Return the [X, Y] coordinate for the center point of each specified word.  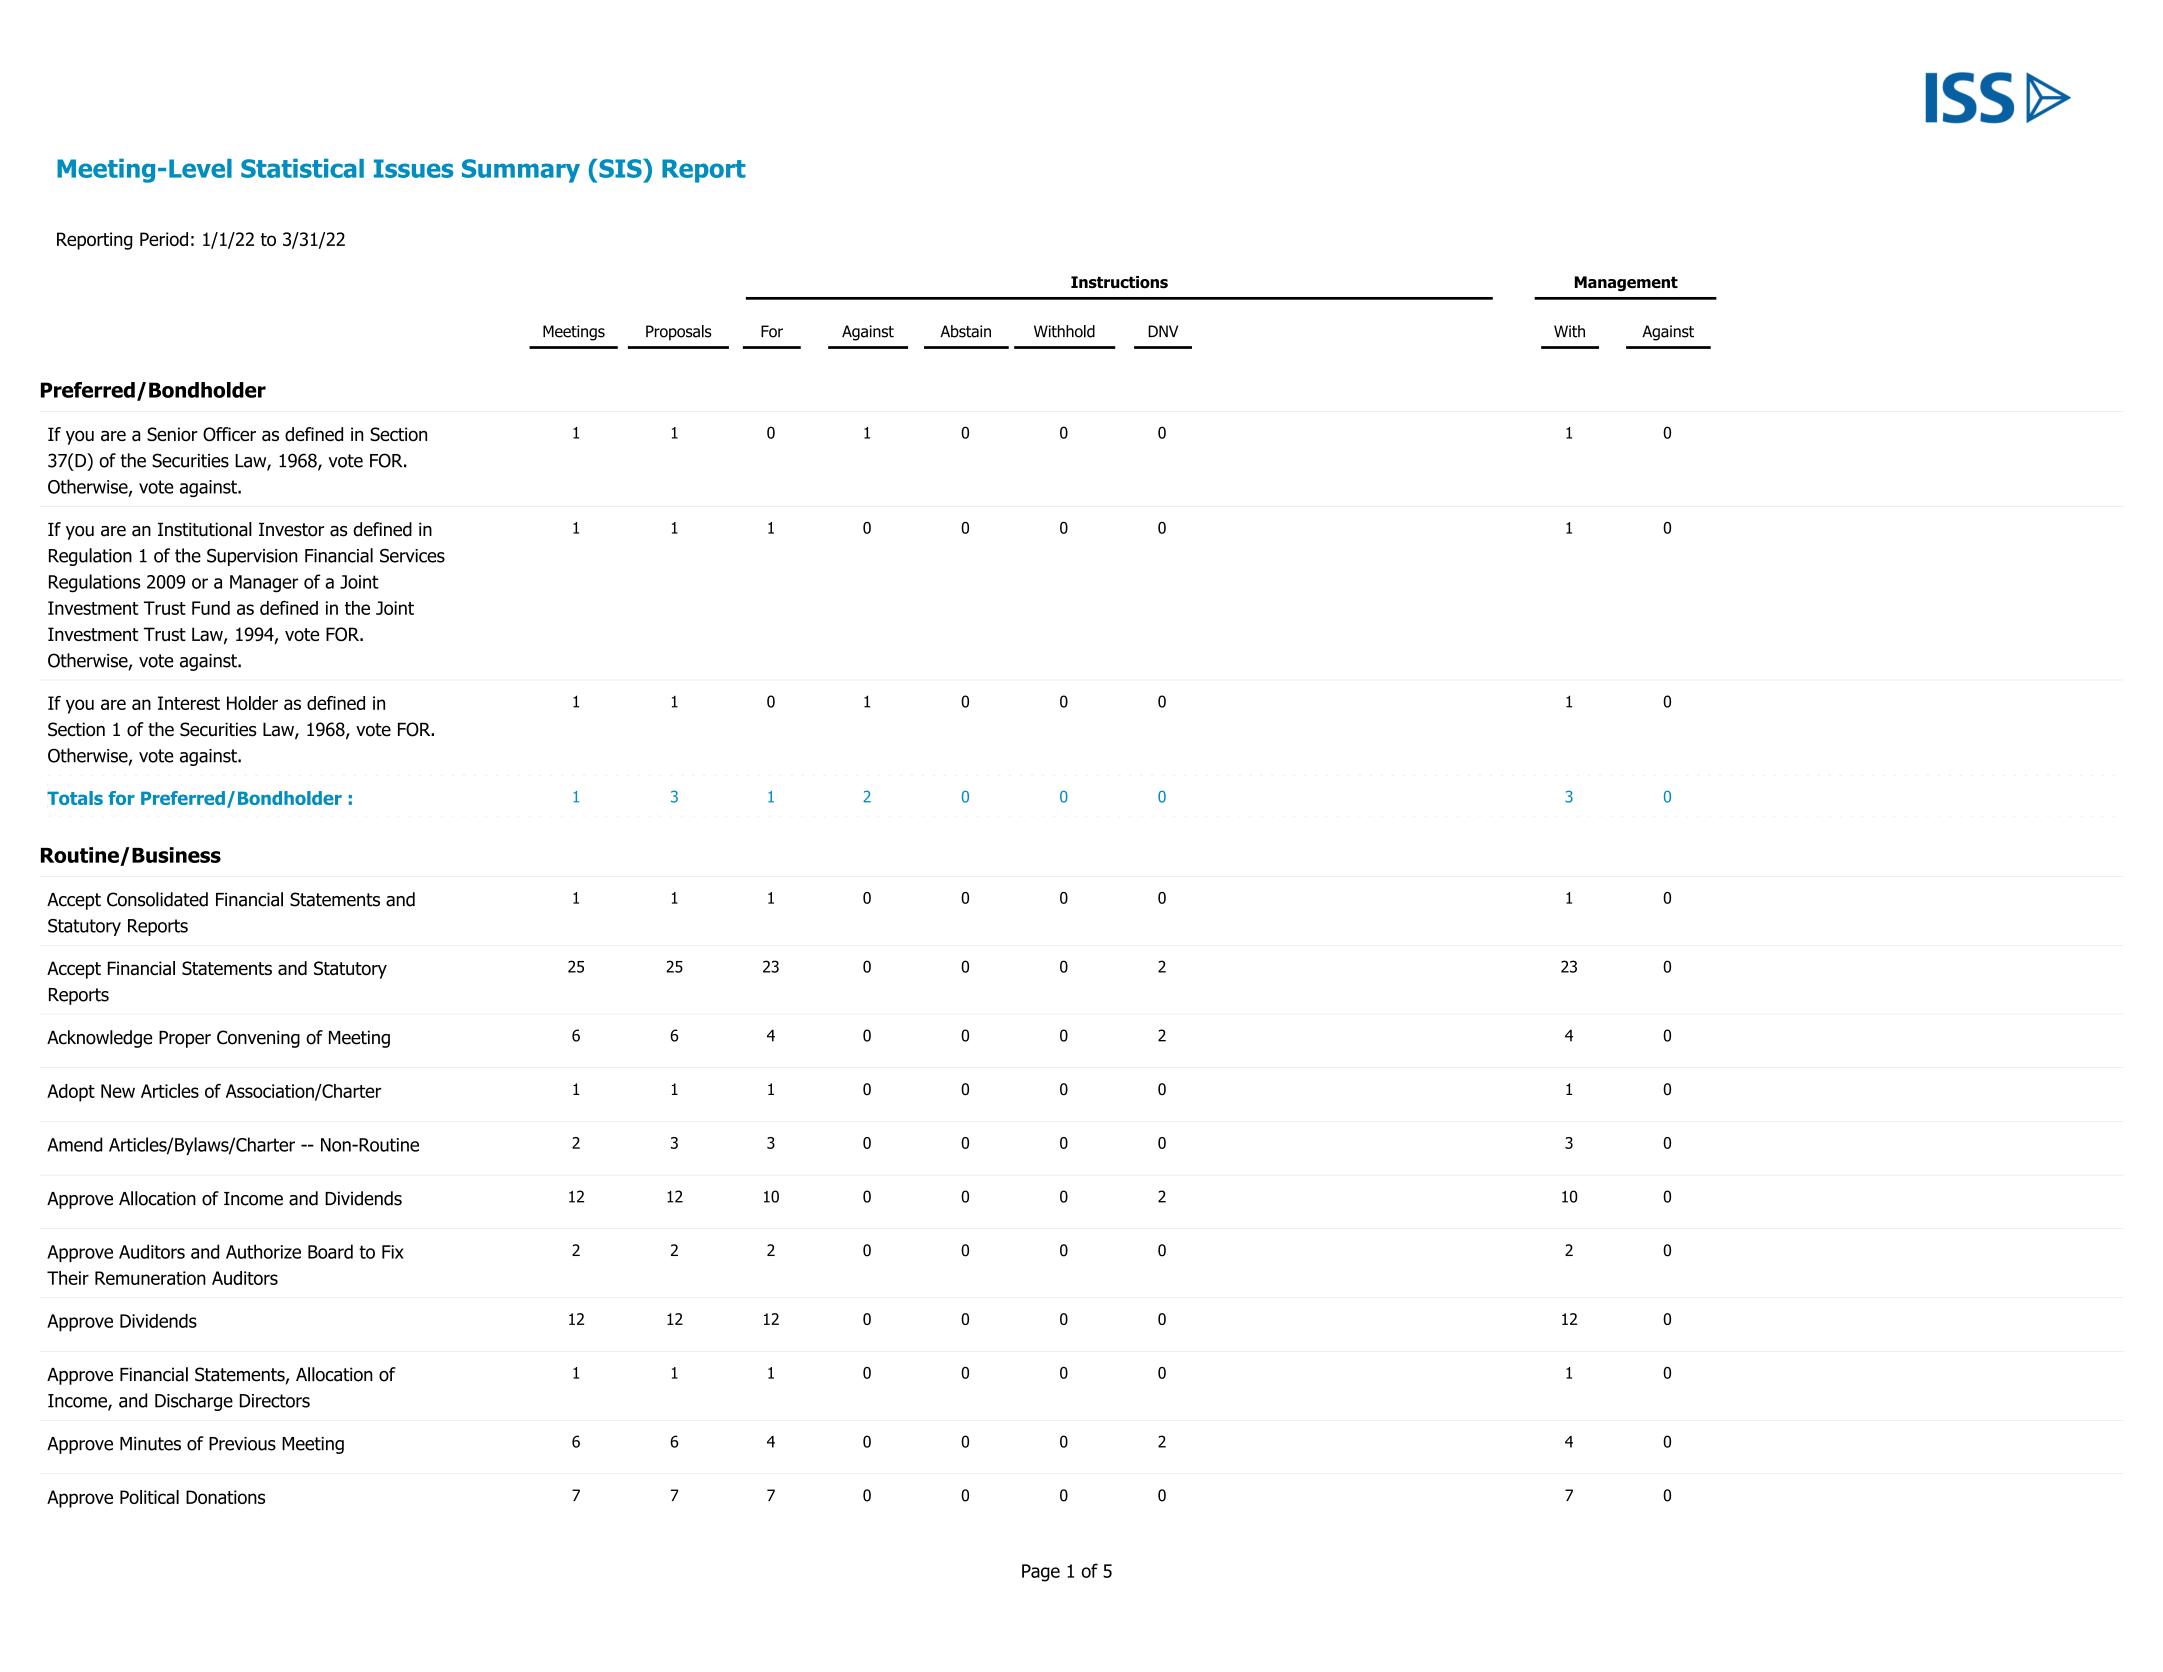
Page [1041, 1573]
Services [412, 555]
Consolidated [157, 899]
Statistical [302, 168]
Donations [225, 1497]
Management [1626, 284]
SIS [621, 168]
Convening [258, 1039]
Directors [275, 1401]
